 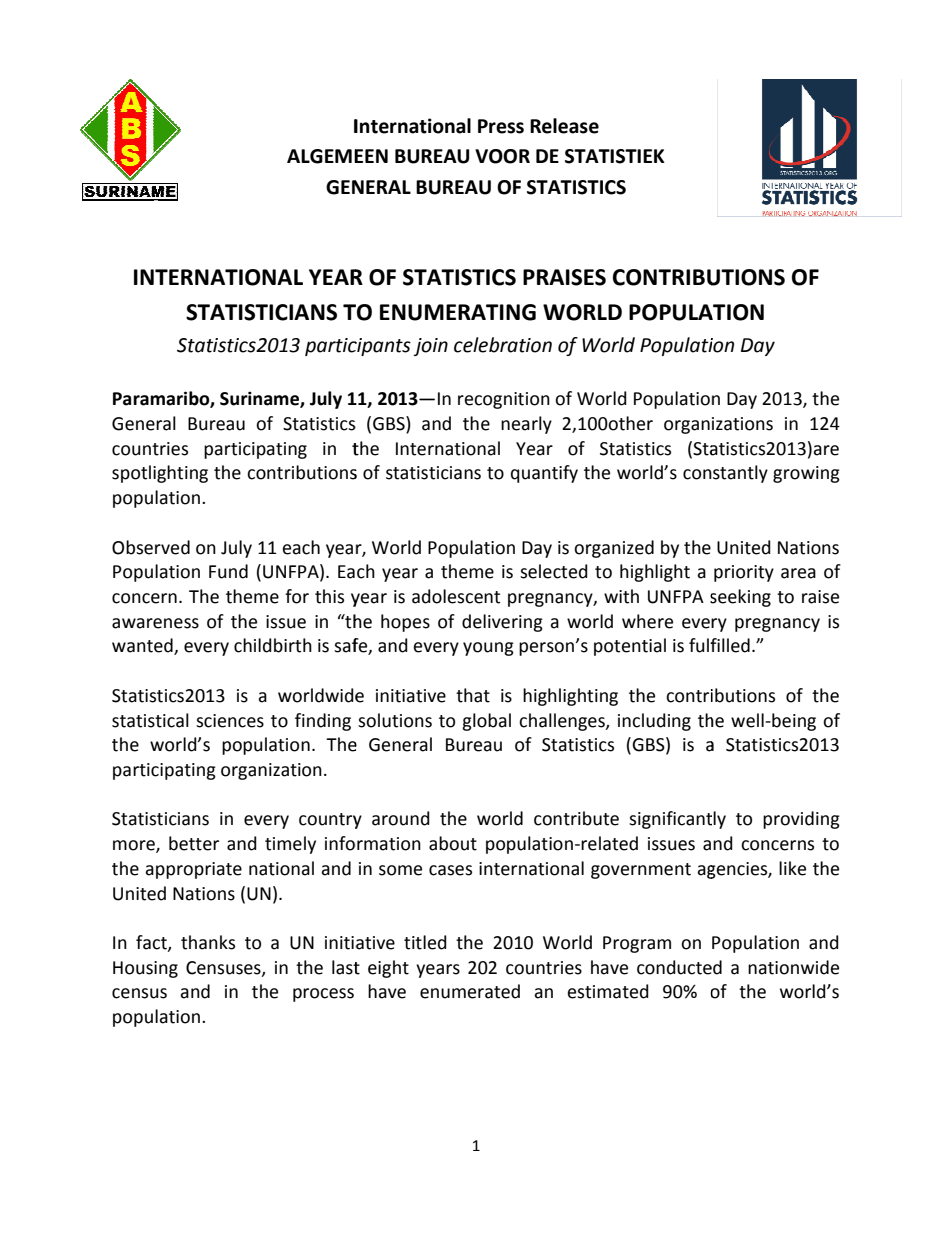 What do you see at coordinates (564, 126) in the page?
I see `Release` at bounding box center [564, 126].
